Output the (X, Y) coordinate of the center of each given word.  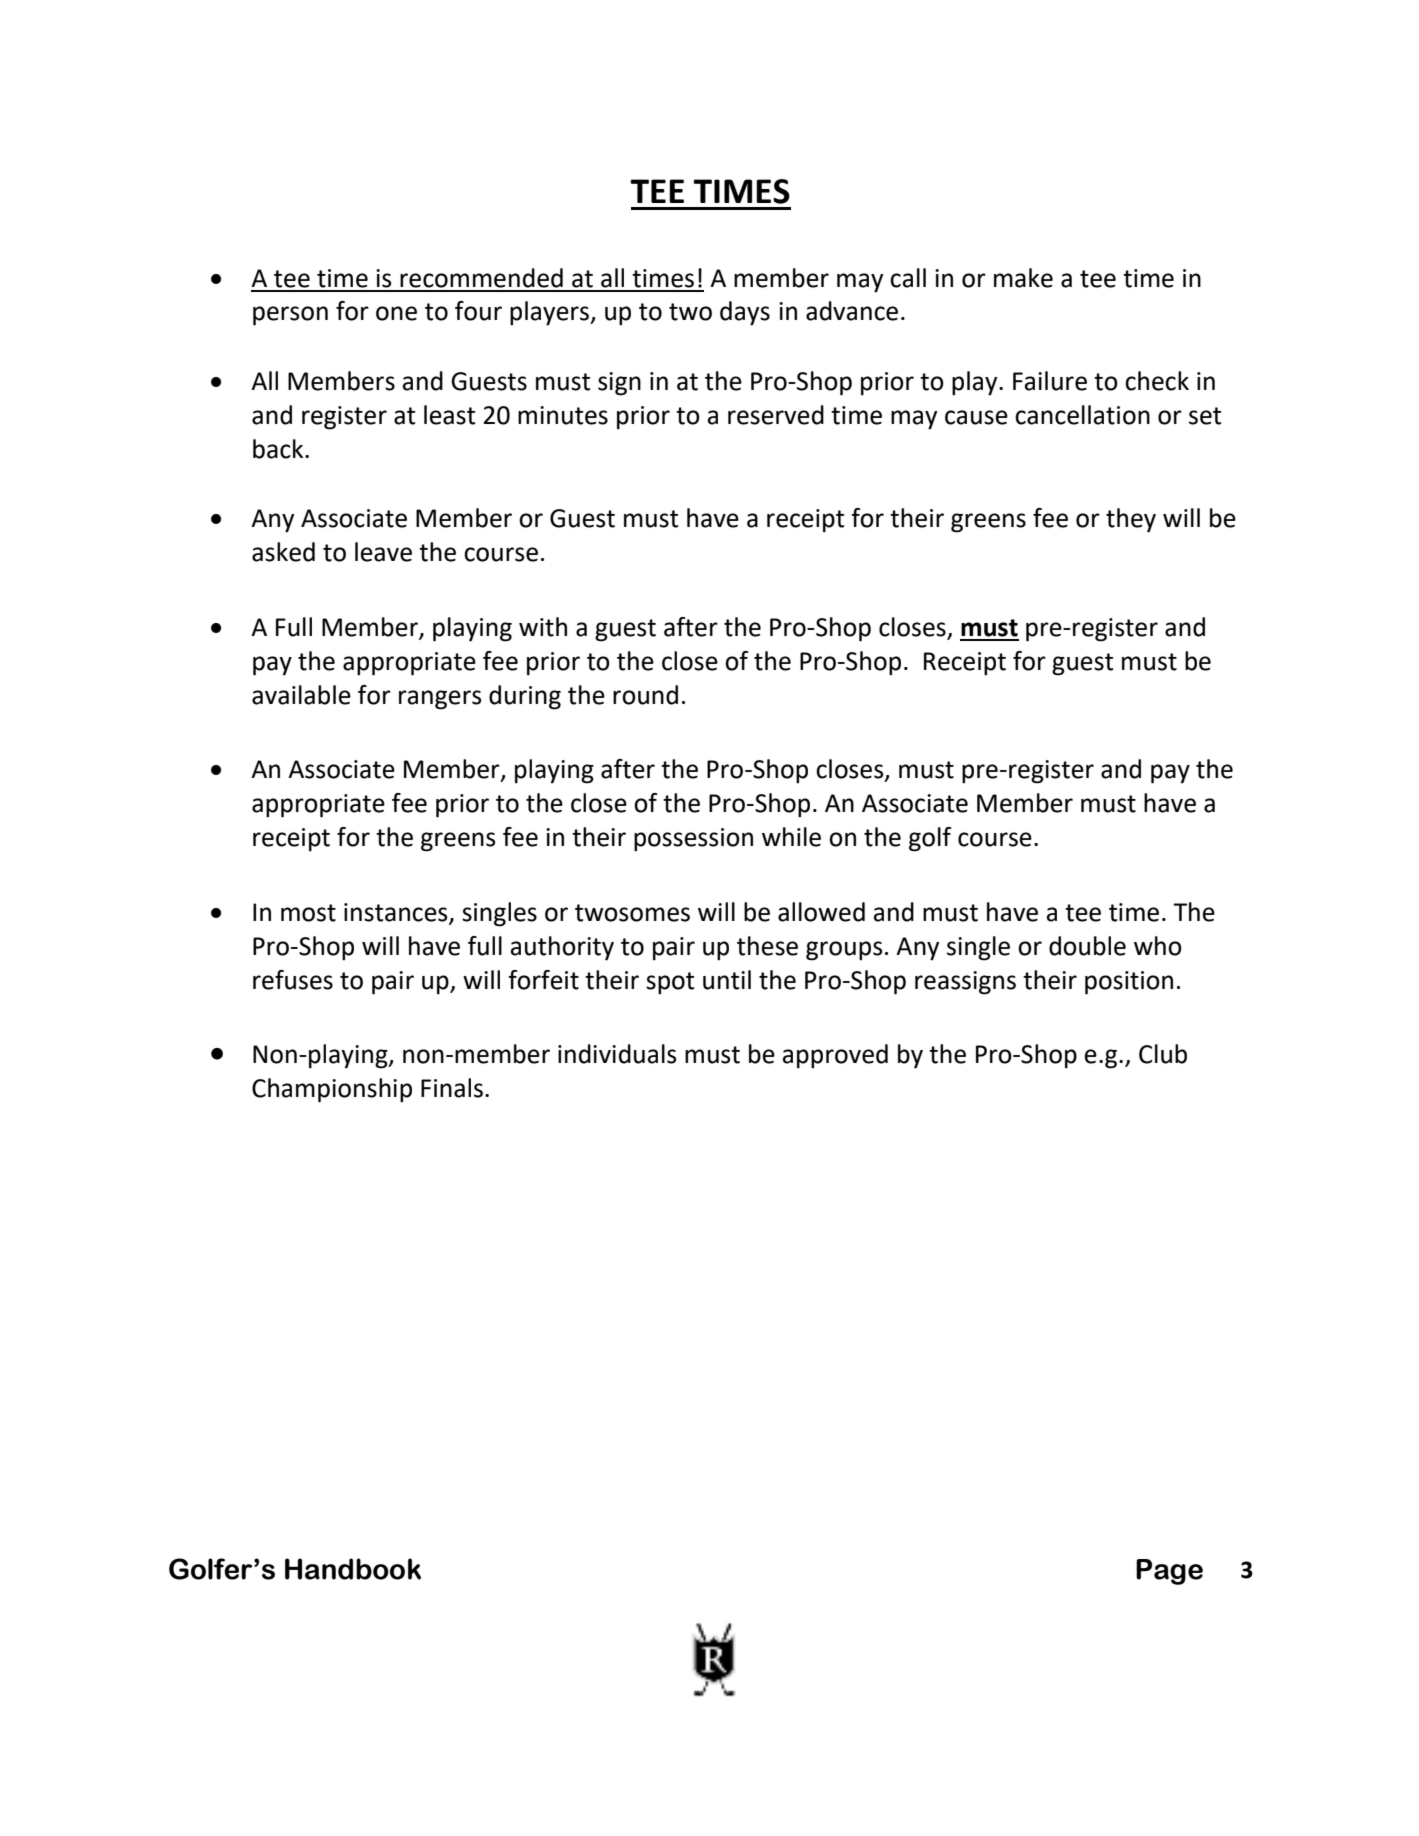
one (396, 313)
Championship (332, 1090)
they (1131, 520)
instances (397, 913)
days (745, 313)
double (1087, 946)
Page (1169, 1572)
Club (1163, 1054)
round (645, 695)
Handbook (353, 1569)
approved (835, 1056)
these (767, 946)
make (1023, 278)
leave (383, 552)
